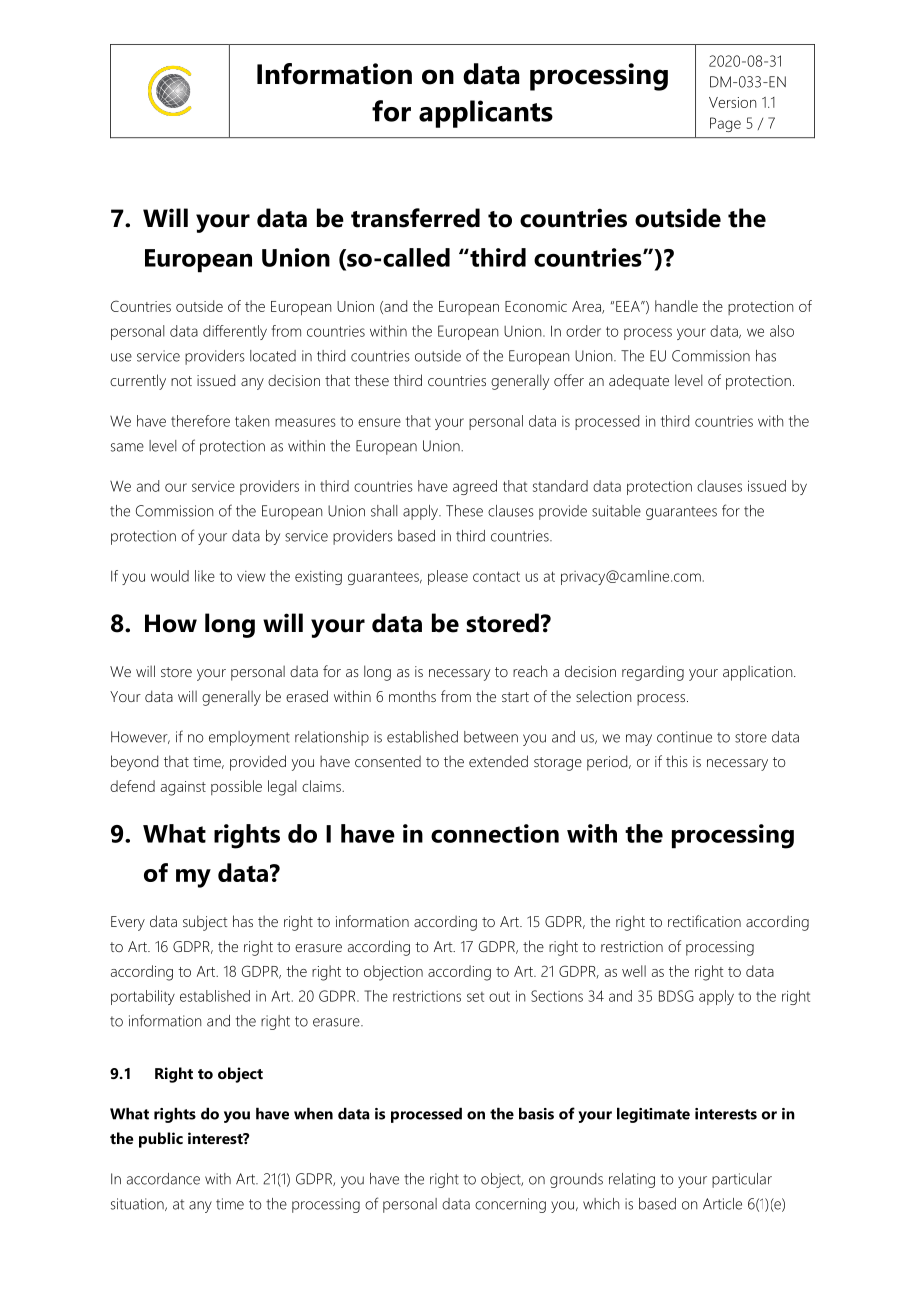 The width and height of the screenshot is (924, 1308). I want to click on Economic, so click(536, 306).
